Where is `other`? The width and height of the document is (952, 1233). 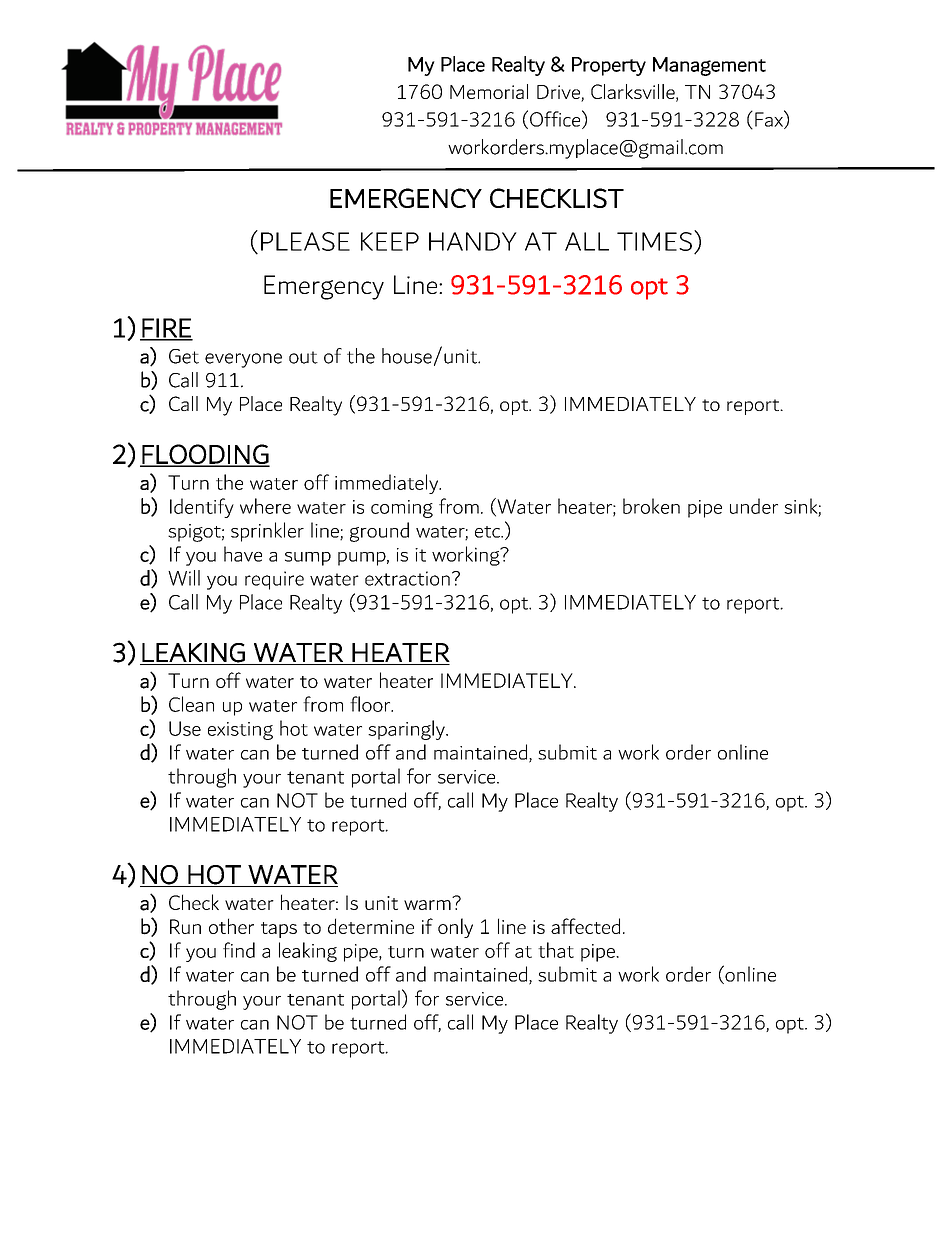
other is located at coordinates (231, 926).
